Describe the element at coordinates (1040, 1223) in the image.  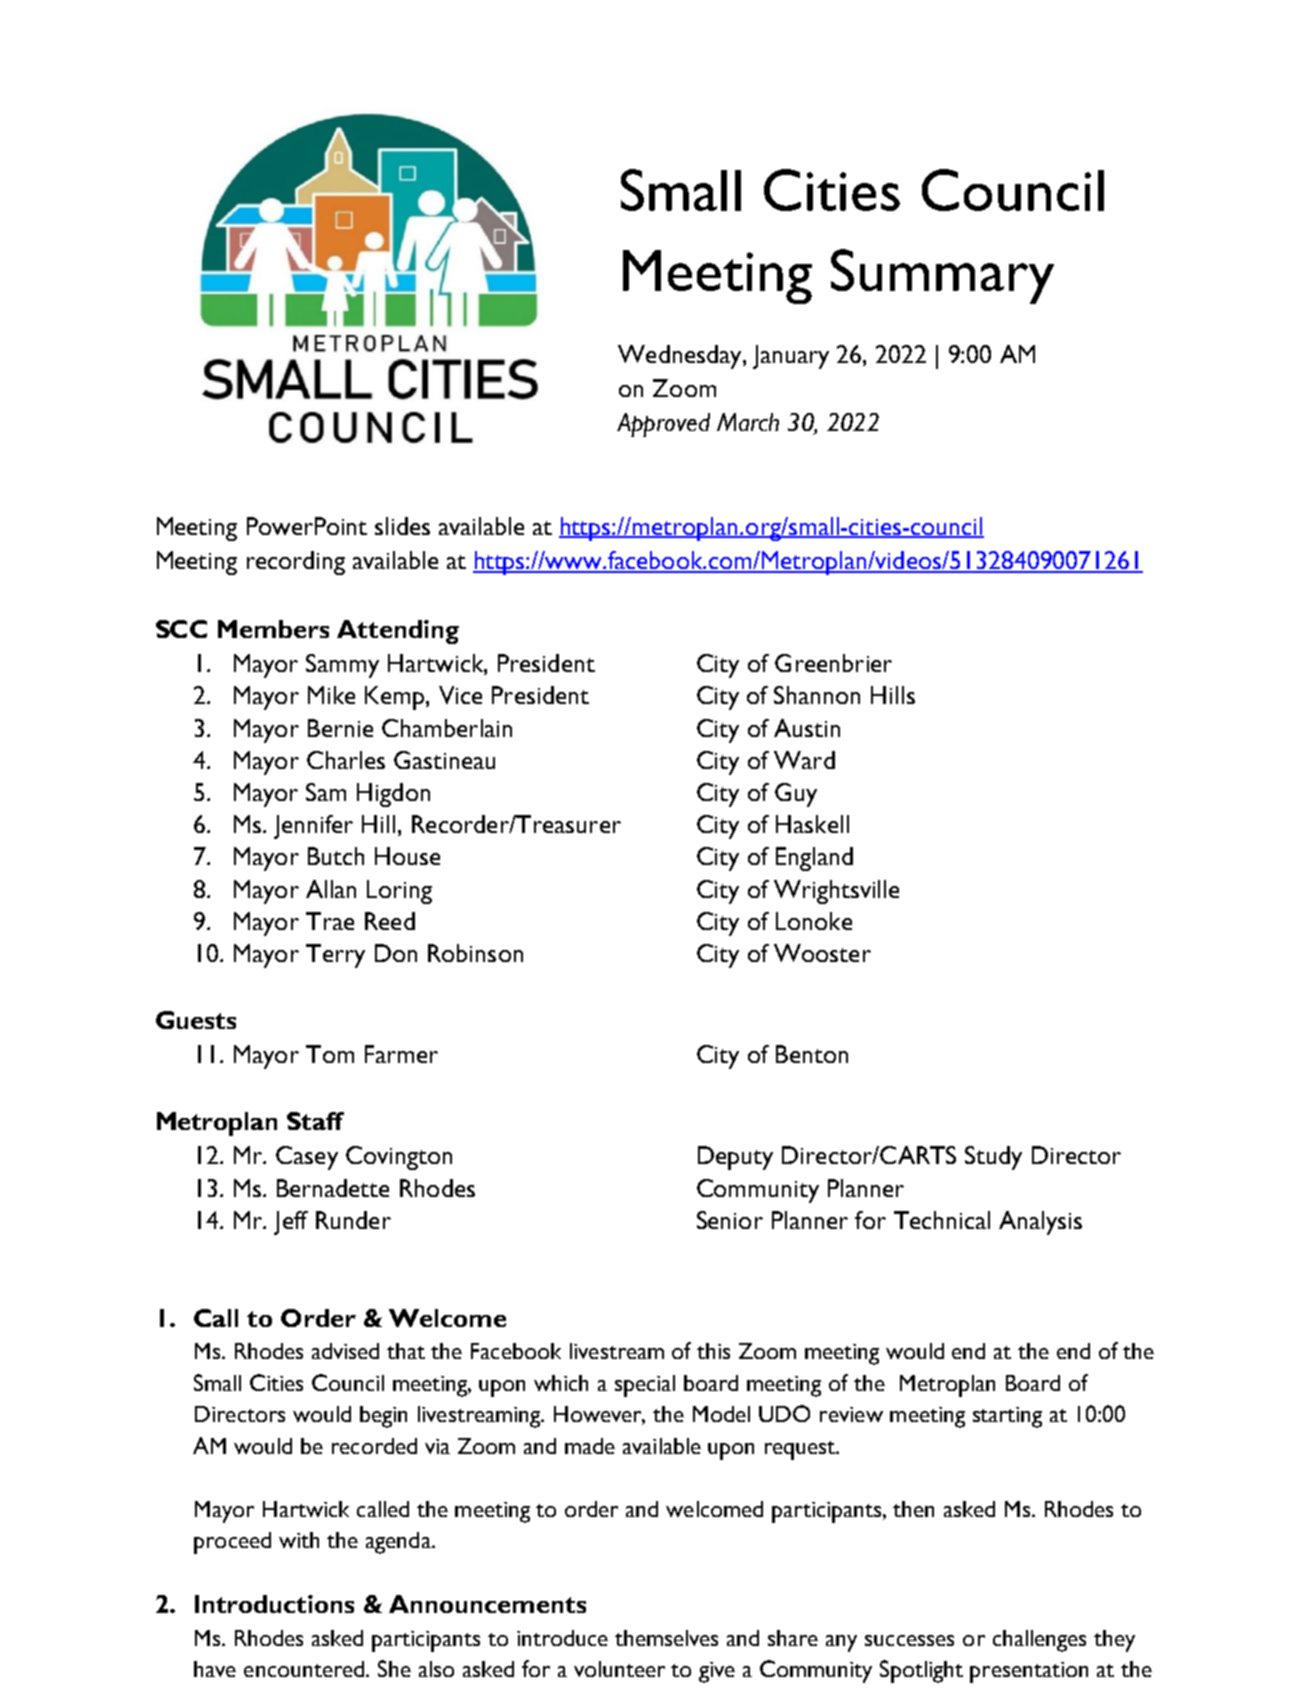
I see `Analysis` at that location.
